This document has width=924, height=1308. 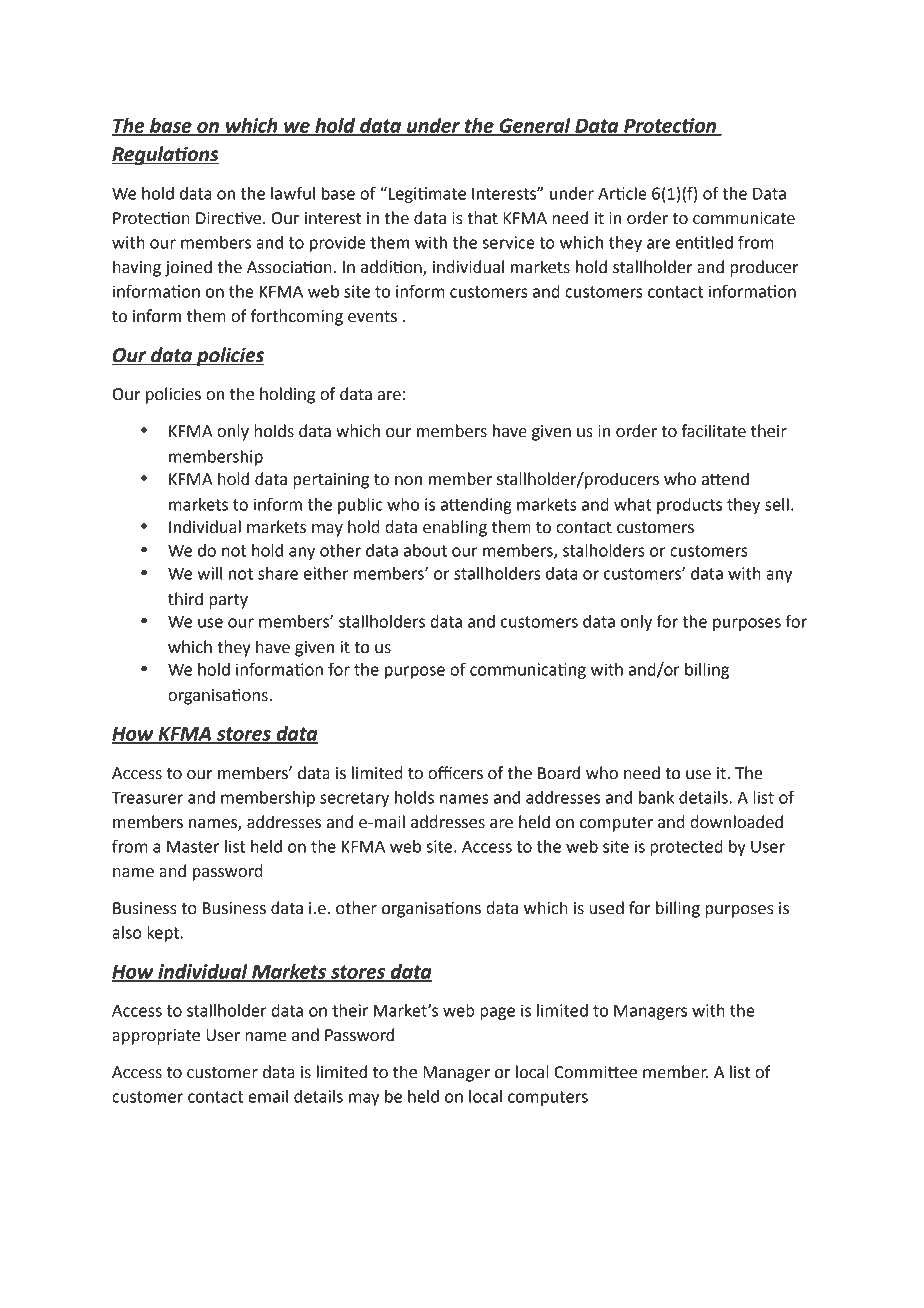 I want to click on Legitimate, so click(x=427, y=195).
